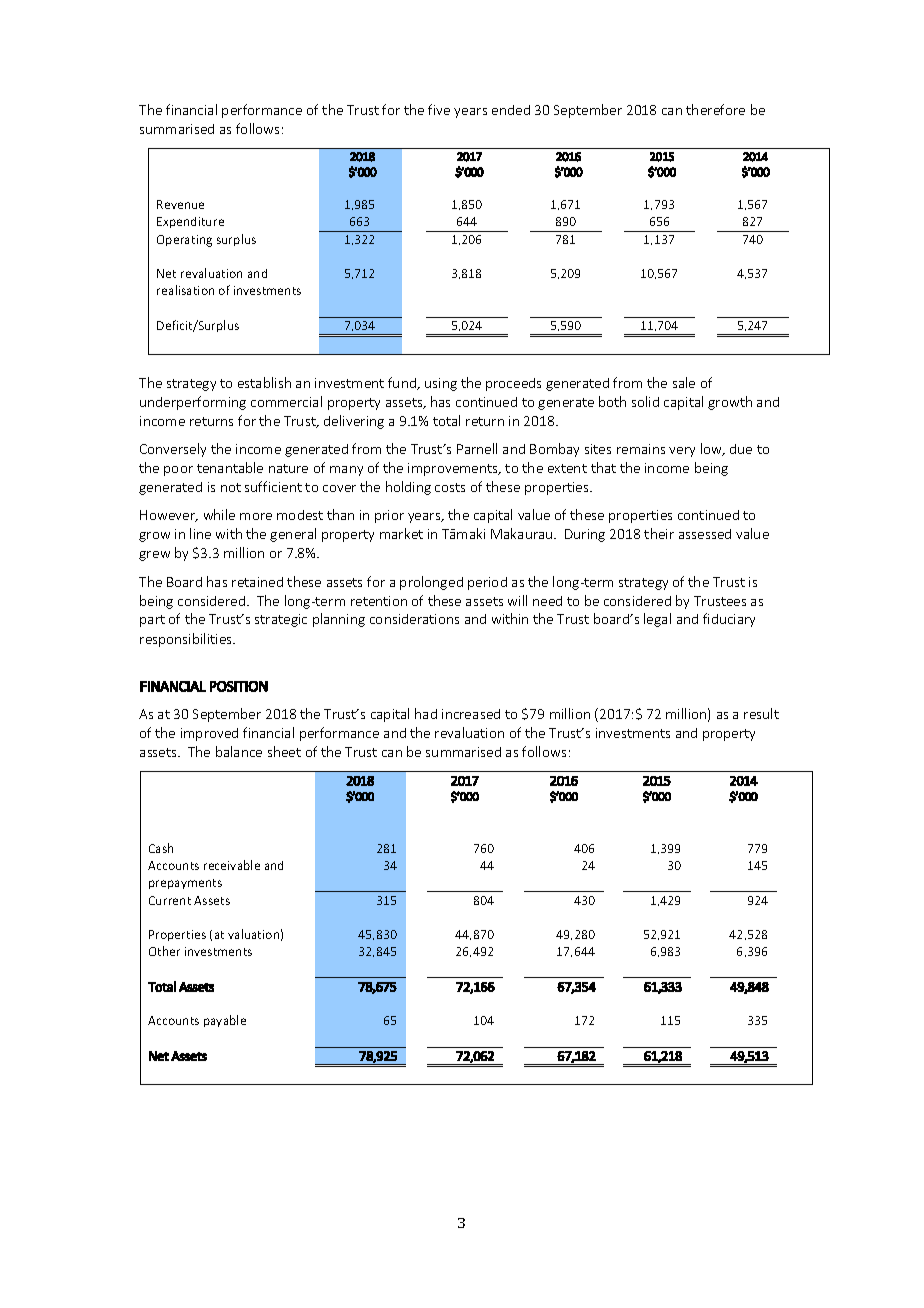 The height and width of the page is (1308, 924). Describe the element at coordinates (239, 686) in the page. I see `POSITION` at that location.
